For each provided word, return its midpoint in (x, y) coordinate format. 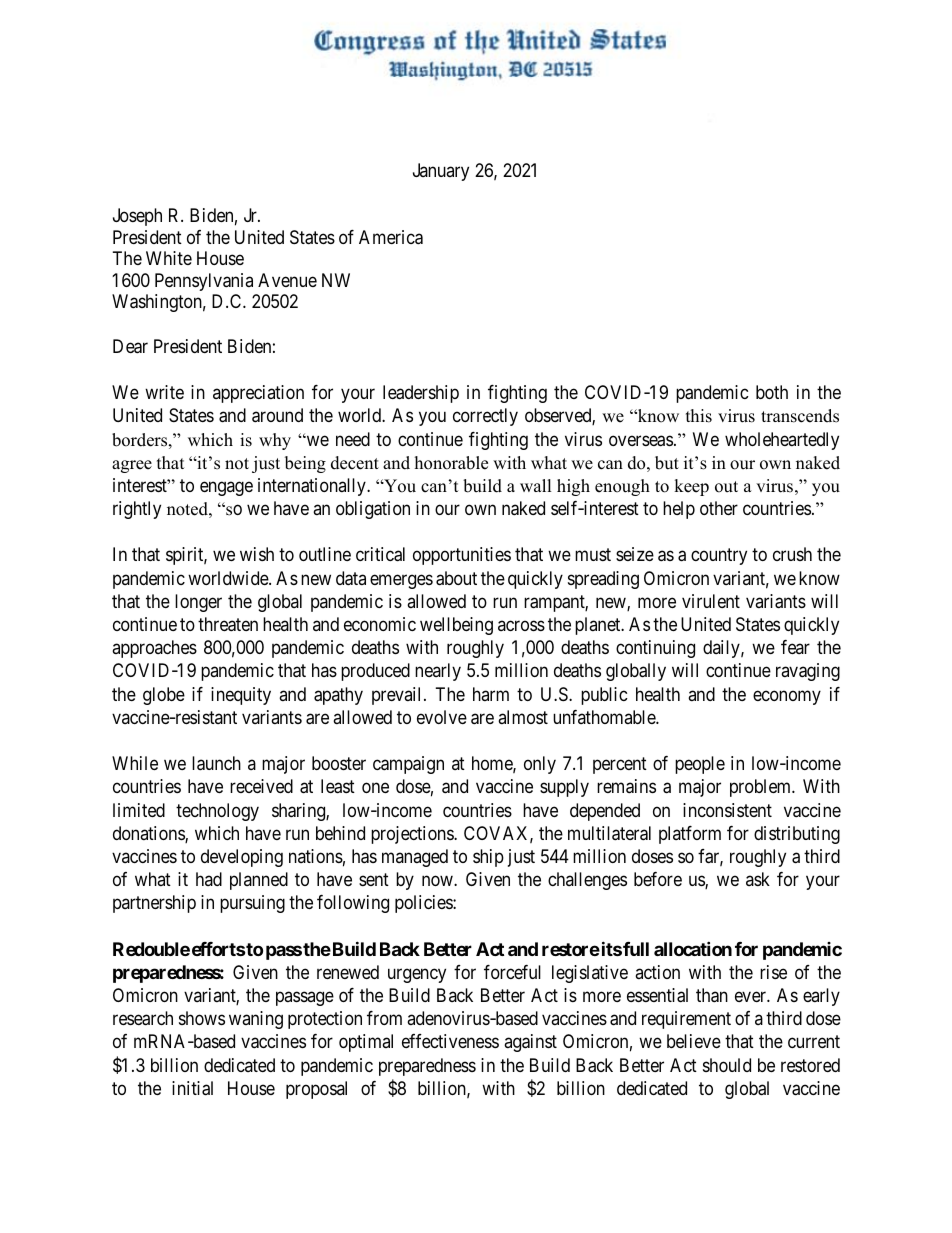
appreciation (258, 394)
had (209, 879)
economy (787, 697)
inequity (241, 696)
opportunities (462, 556)
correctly (485, 417)
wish (257, 554)
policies (424, 904)
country (719, 557)
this (699, 416)
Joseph (137, 217)
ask (758, 879)
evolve (442, 717)
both (772, 392)
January (441, 172)
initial (192, 1088)
